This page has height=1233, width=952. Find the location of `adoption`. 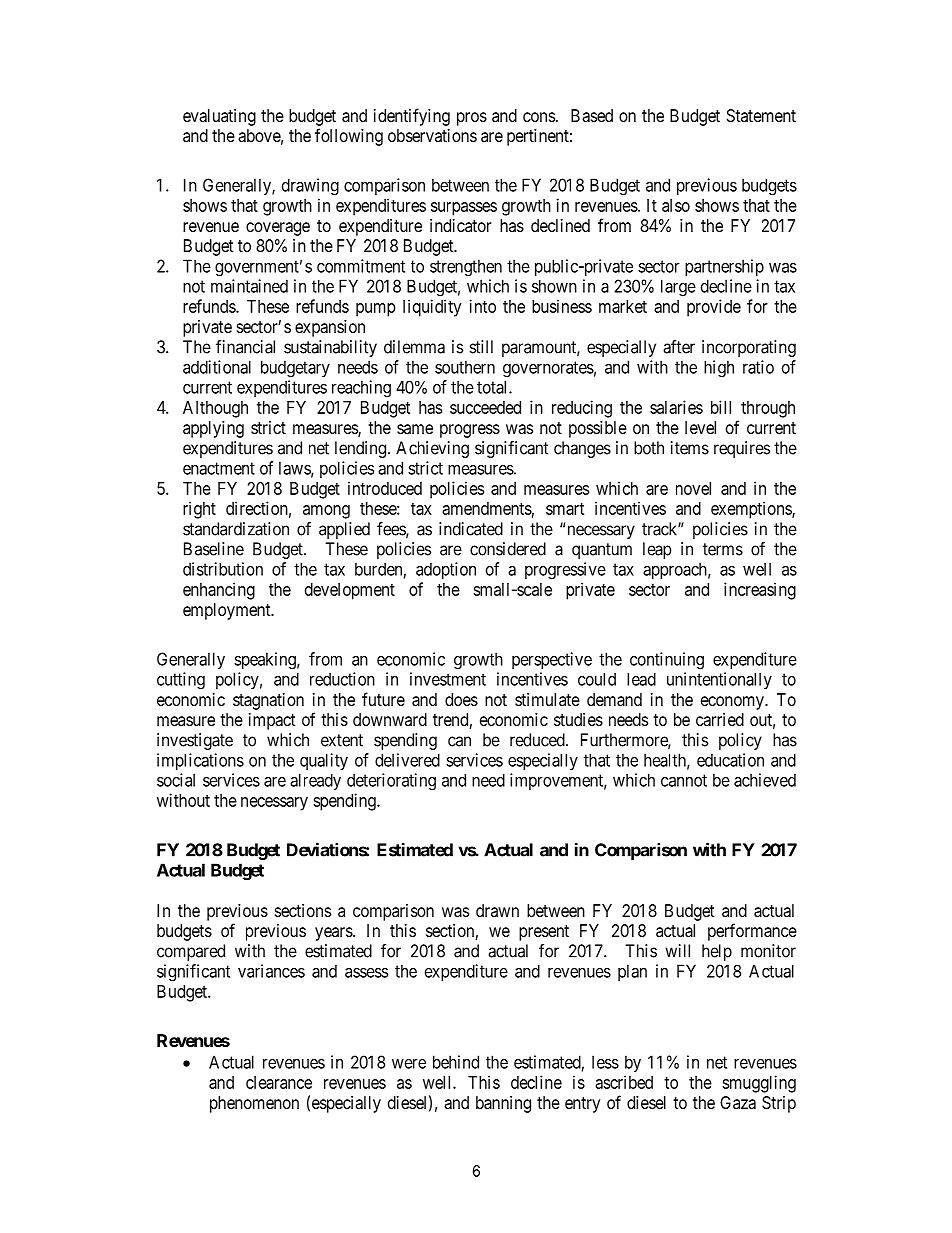

adoption is located at coordinates (446, 570).
